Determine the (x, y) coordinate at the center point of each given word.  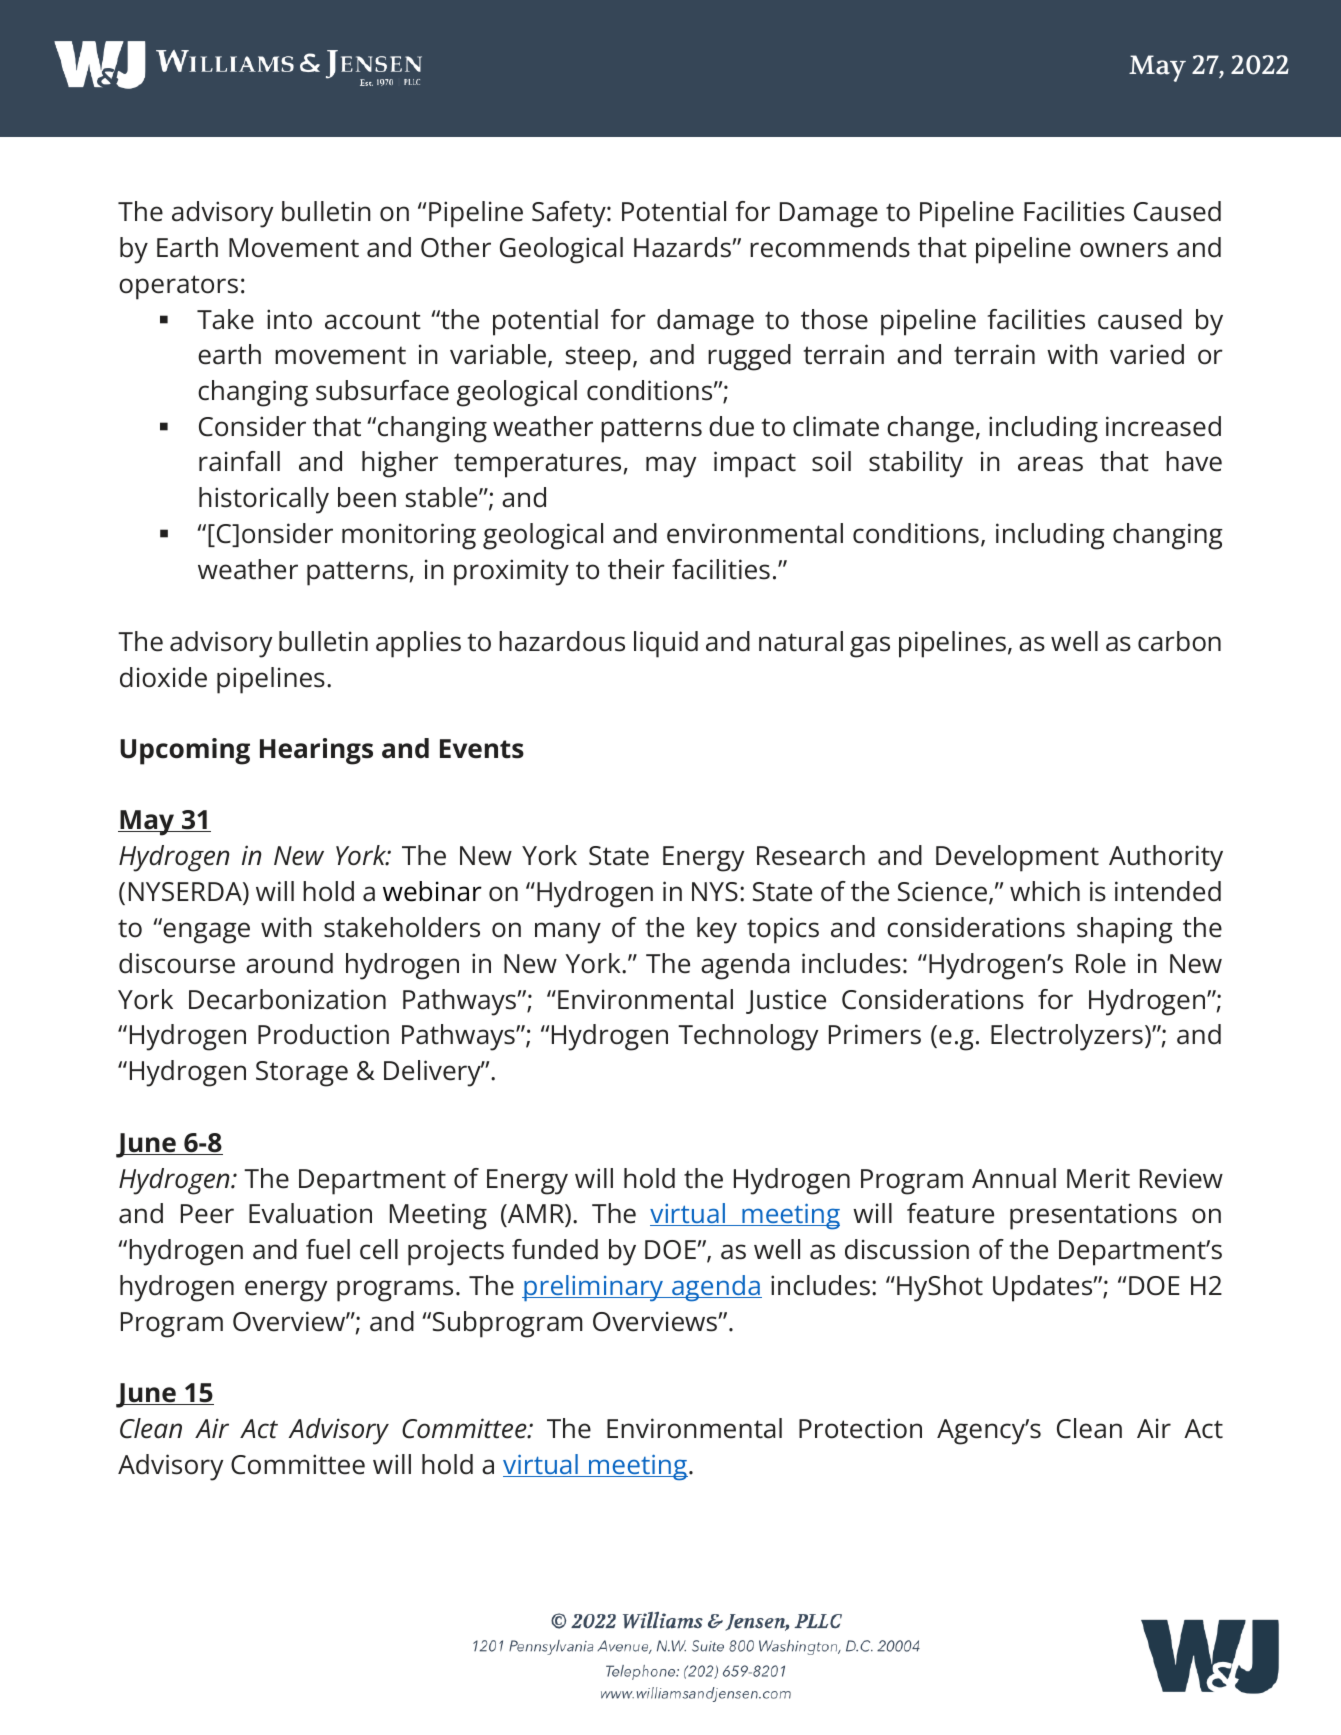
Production (323, 1034)
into (289, 319)
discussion (907, 1249)
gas (870, 647)
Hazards (683, 247)
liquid (666, 644)
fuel (328, 1249)
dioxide (163, 677)
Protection (860, 1428)
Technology (748, 1037)
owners (1124, 250)
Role (1101, 963)
